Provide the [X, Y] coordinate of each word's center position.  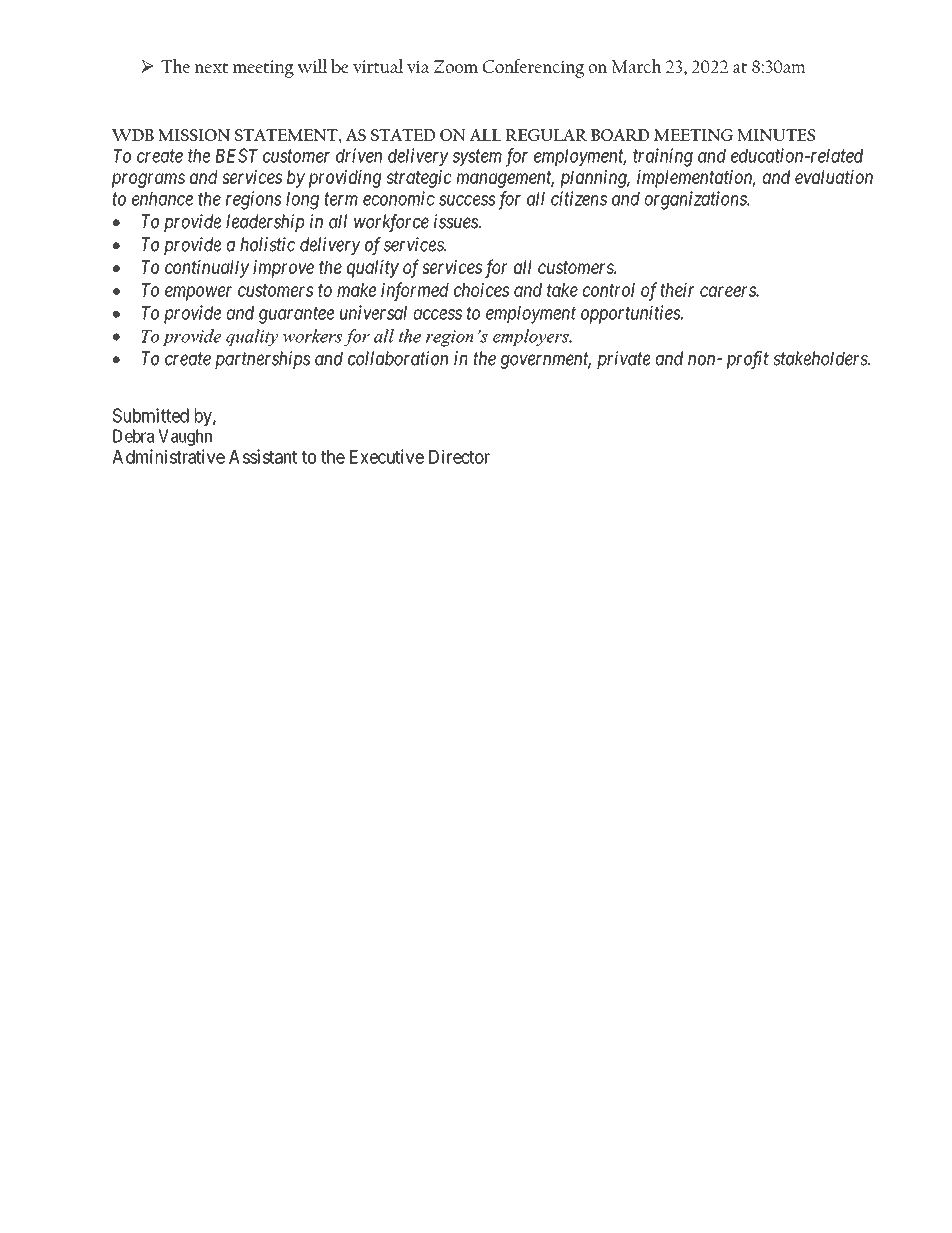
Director [459, 456]
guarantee [296, 315]
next [211, 68]
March [637, 66]
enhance [162, 199]
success [467, 200]
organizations [697, 200]
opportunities [631, 314]
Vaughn [185, 437]
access [438, 314]
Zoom [456, 66]
